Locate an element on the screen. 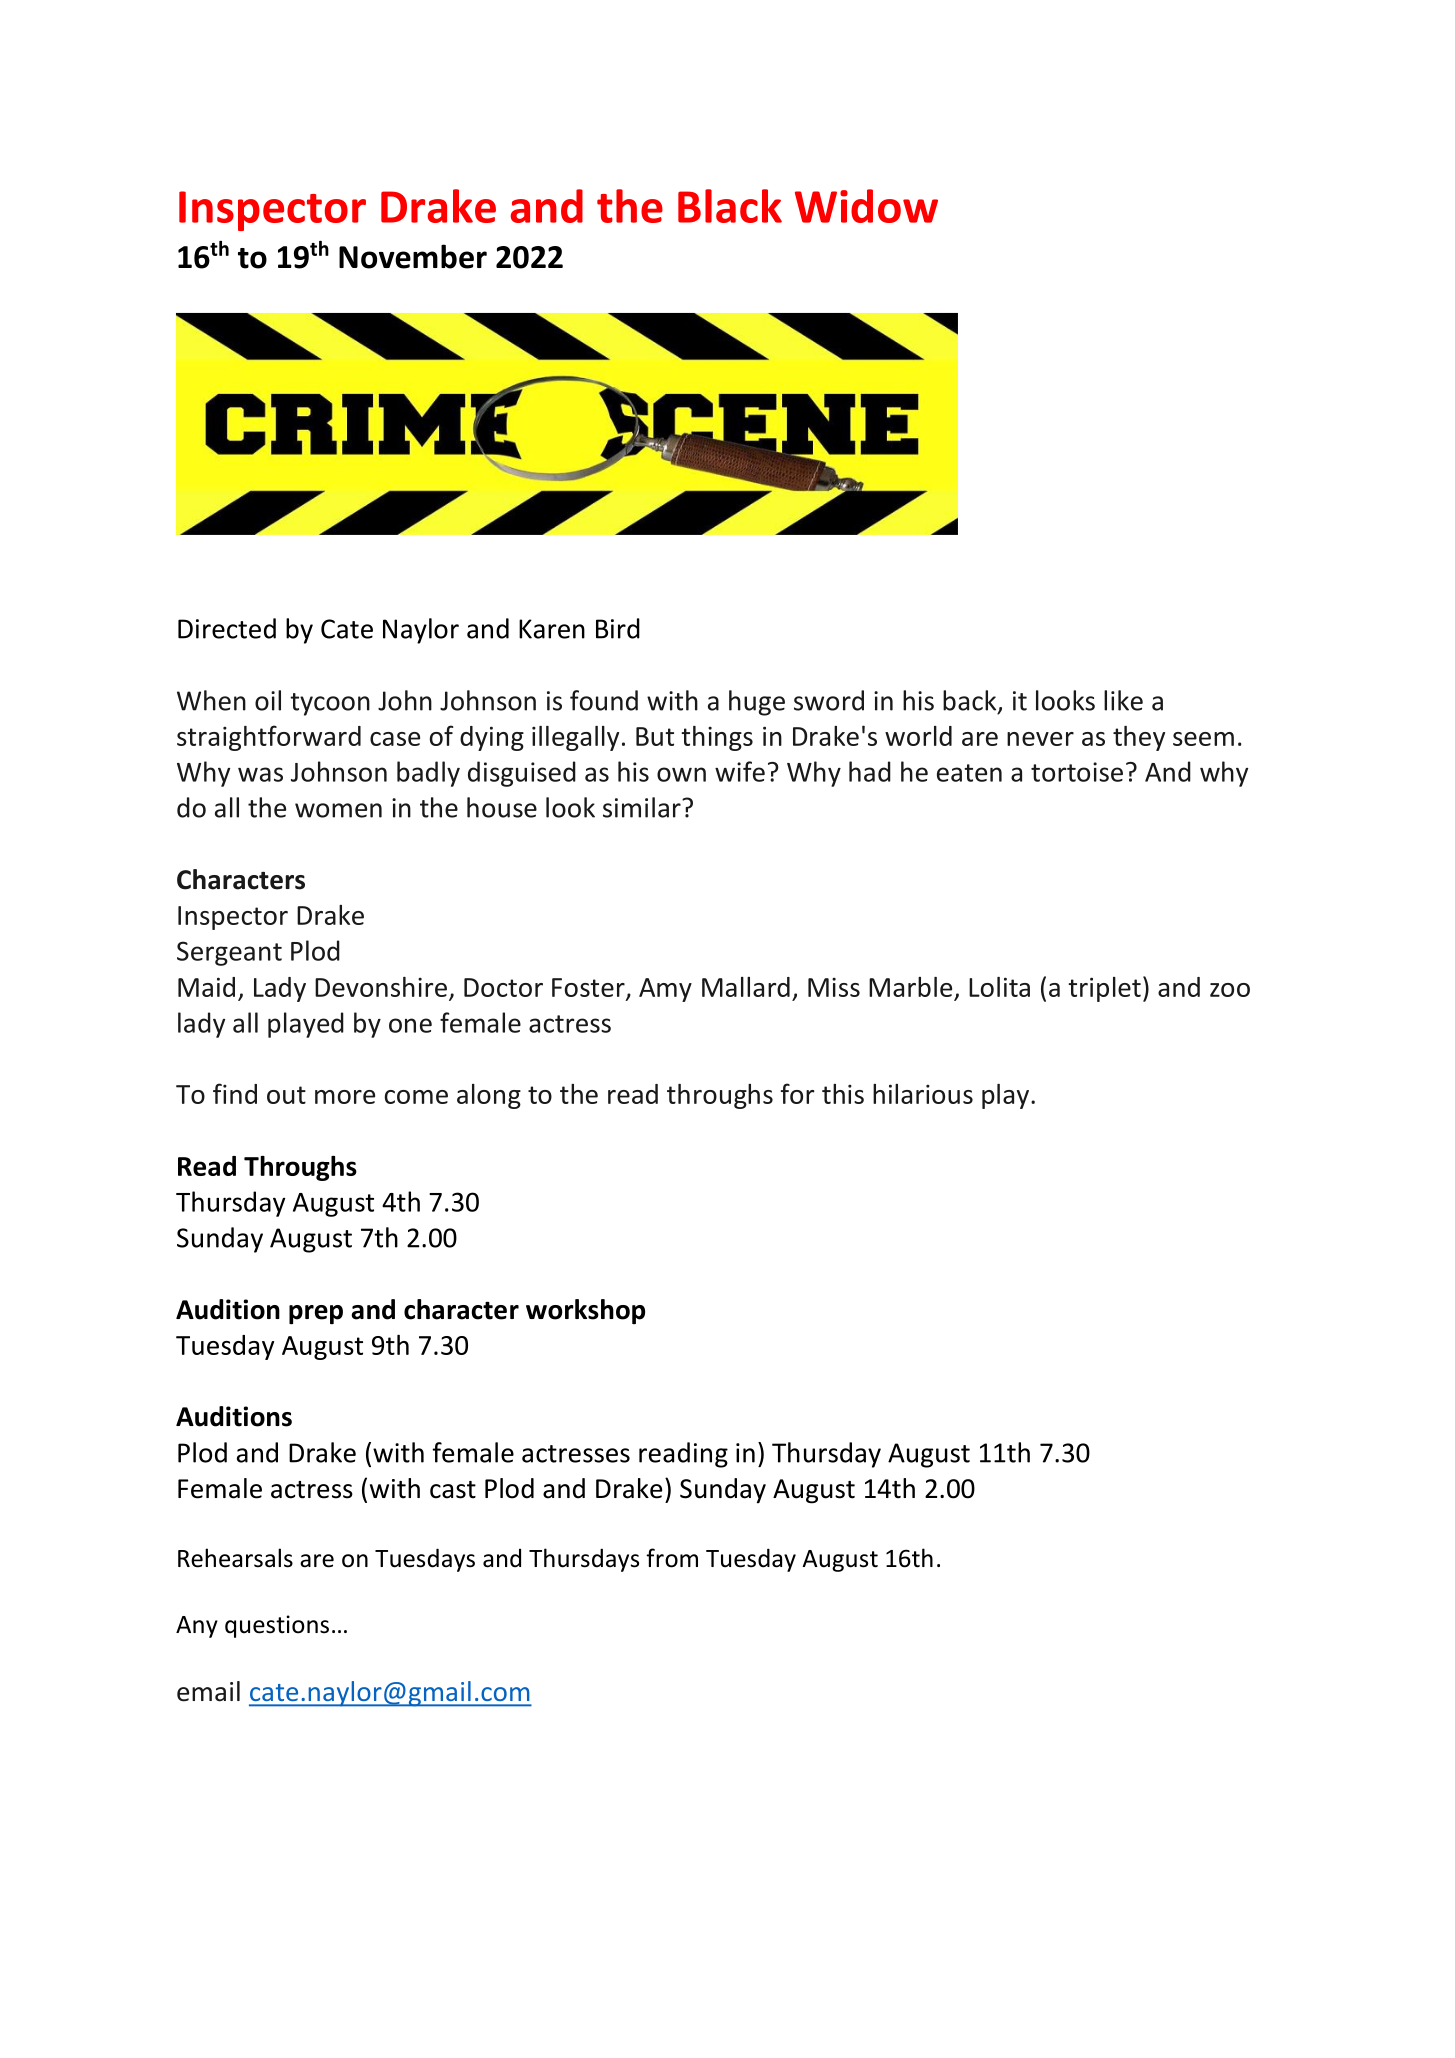 The width and height of the screenshot is (1455, 2058). Directed is located at coordinates (227, 628).
